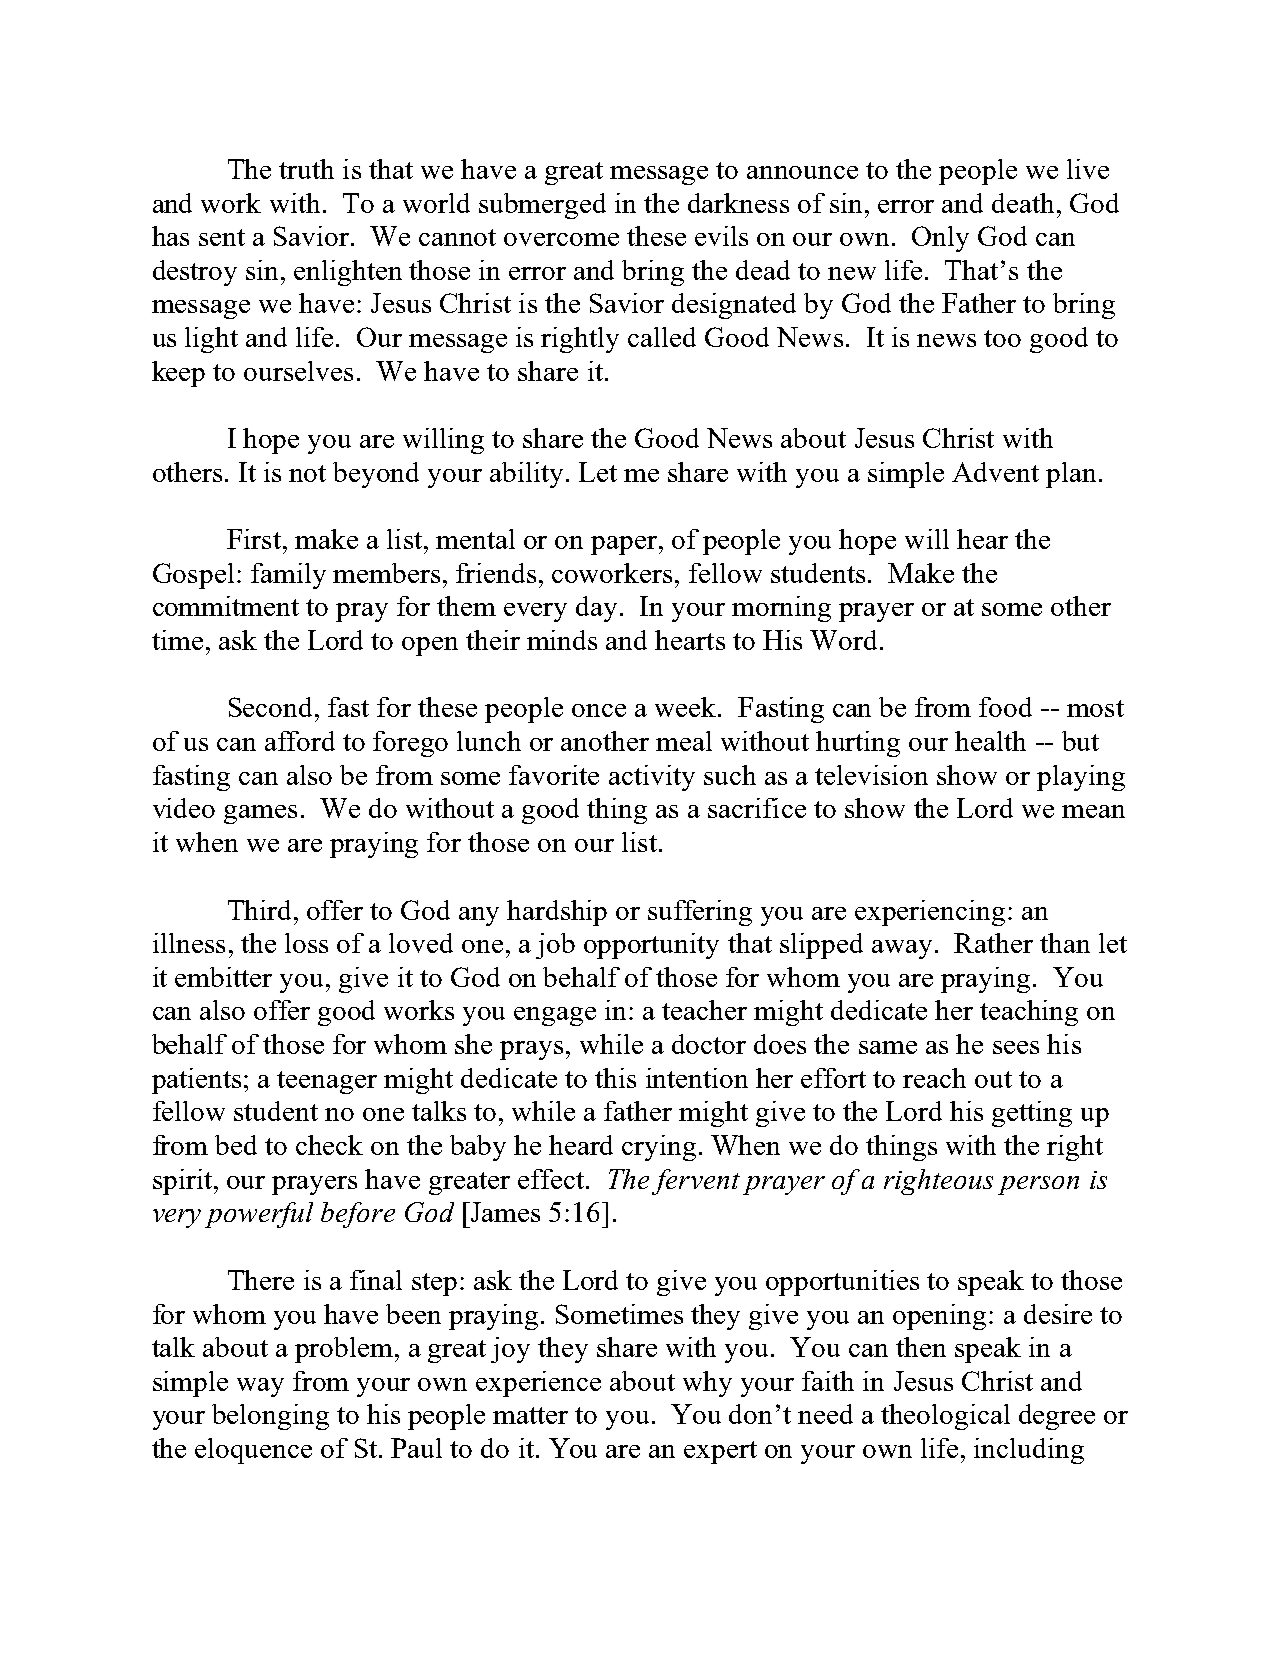 The image size is (1280, 1656). Describe the element at coordinates (270, 1417) in the screenshot. I see `belonging` at that location.
